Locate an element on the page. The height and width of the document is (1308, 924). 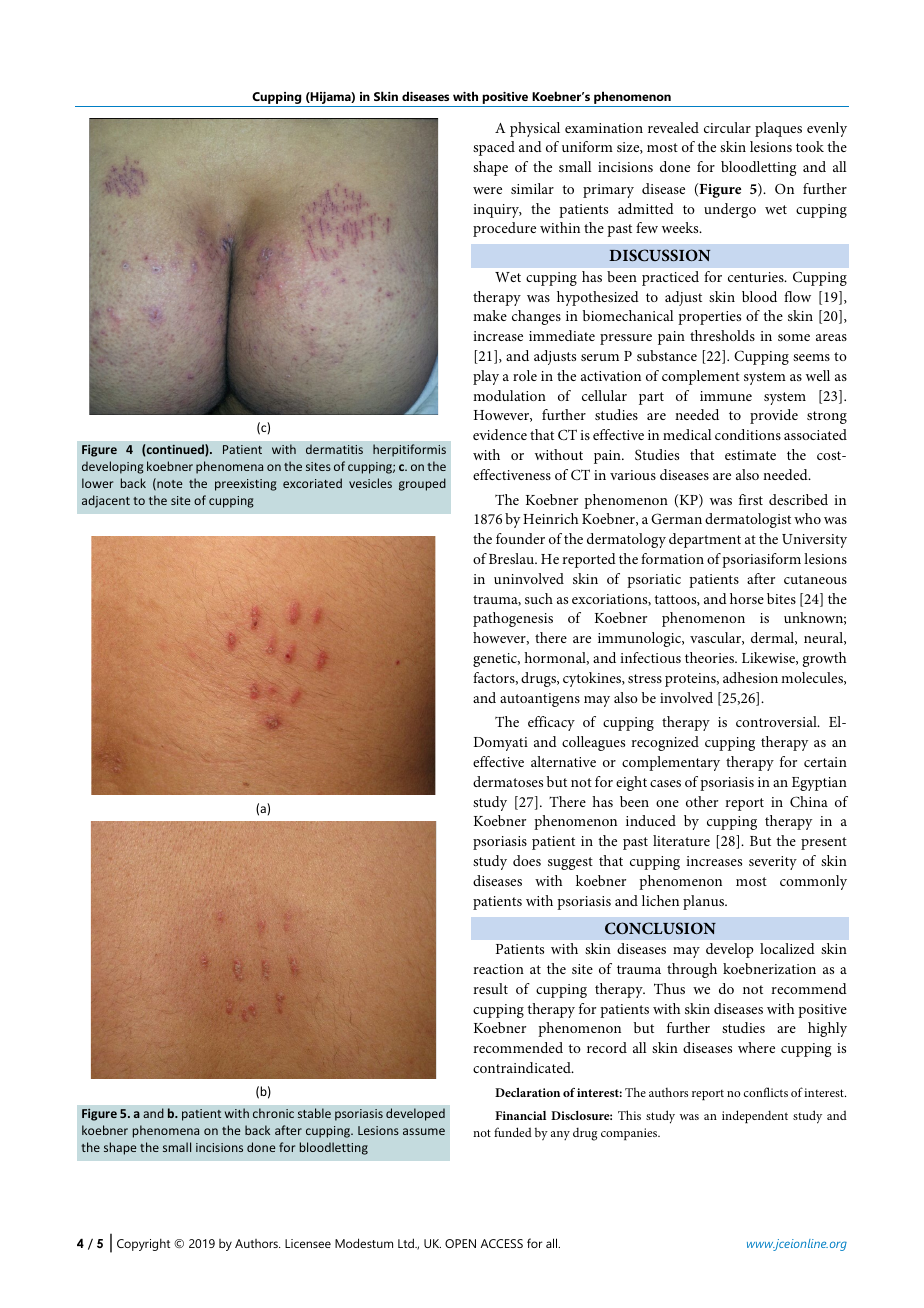
where is located at coordinates (756, 1047).
